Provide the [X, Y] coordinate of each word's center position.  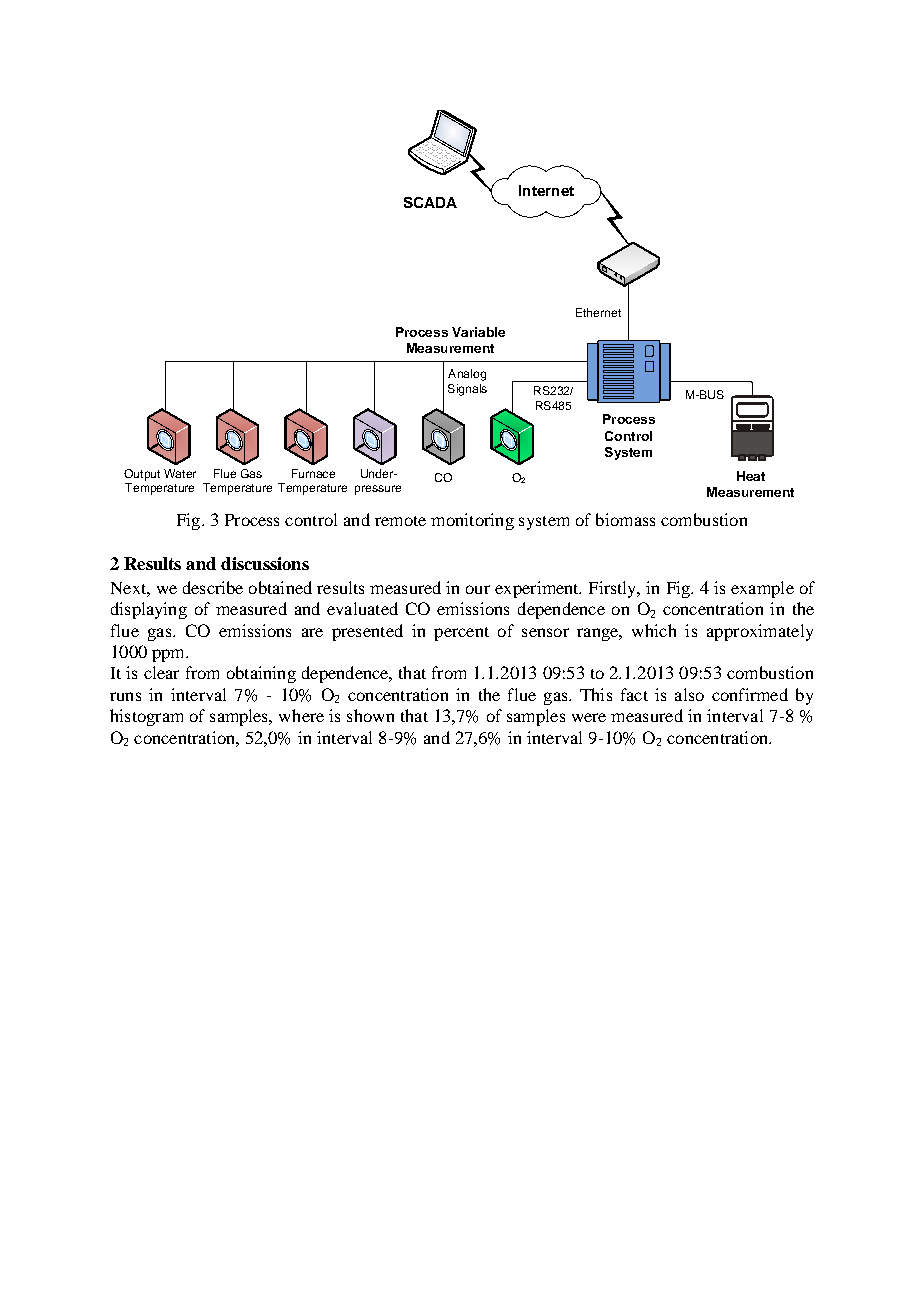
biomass [625, 519]
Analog [467, 375]
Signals [467, 390]
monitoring [472, 521]
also [689, 694]
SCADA [430, 202]
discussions [265, 563]
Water [180, 473]
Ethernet [598, 312]
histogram [146, 717]
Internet [546, 190]
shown [370, 715]
